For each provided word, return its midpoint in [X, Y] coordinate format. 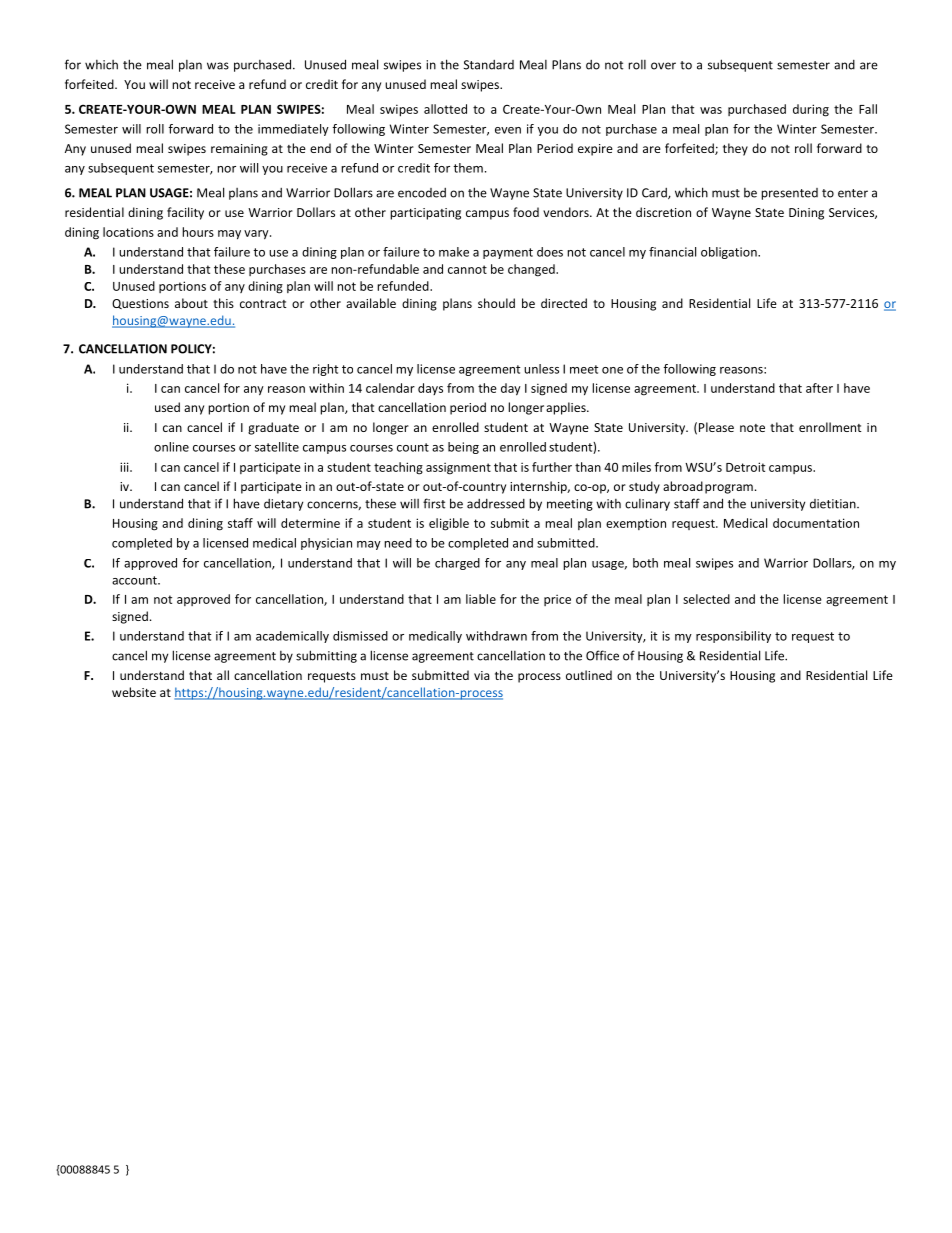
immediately [293, 130]
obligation [730, 253]
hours [198, 232]
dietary [283, 505]
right [325, 370]
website [134, 692]
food [526, 212]
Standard [489, 65]
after [819, 388]
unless [541, 369]
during [811, 110]
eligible [449, 524]
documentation [816, 523]
